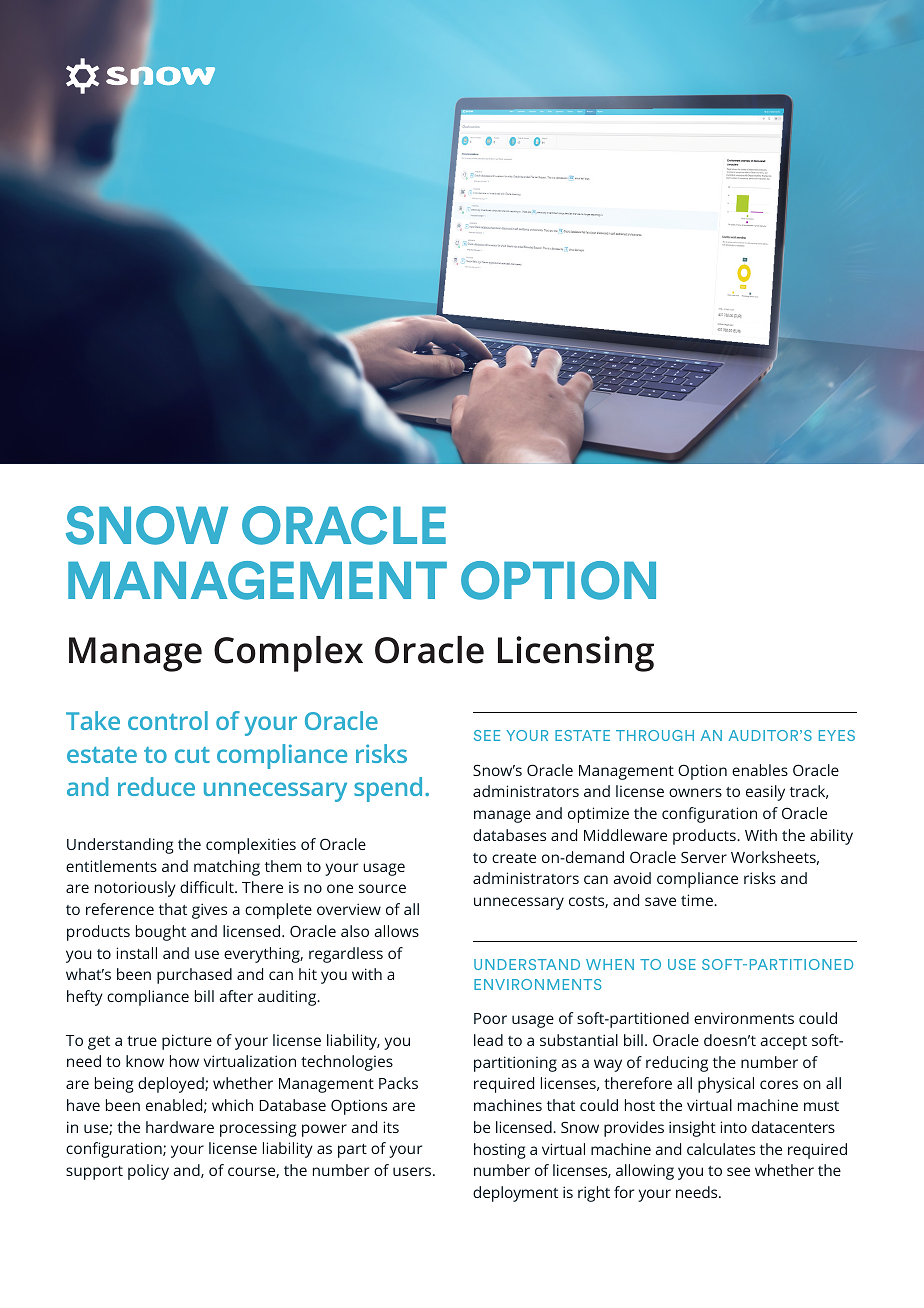 The height and width of the page is (1308, 924). Describe the element at coordinates (168, 720) in the page. I see `control` at that location.
